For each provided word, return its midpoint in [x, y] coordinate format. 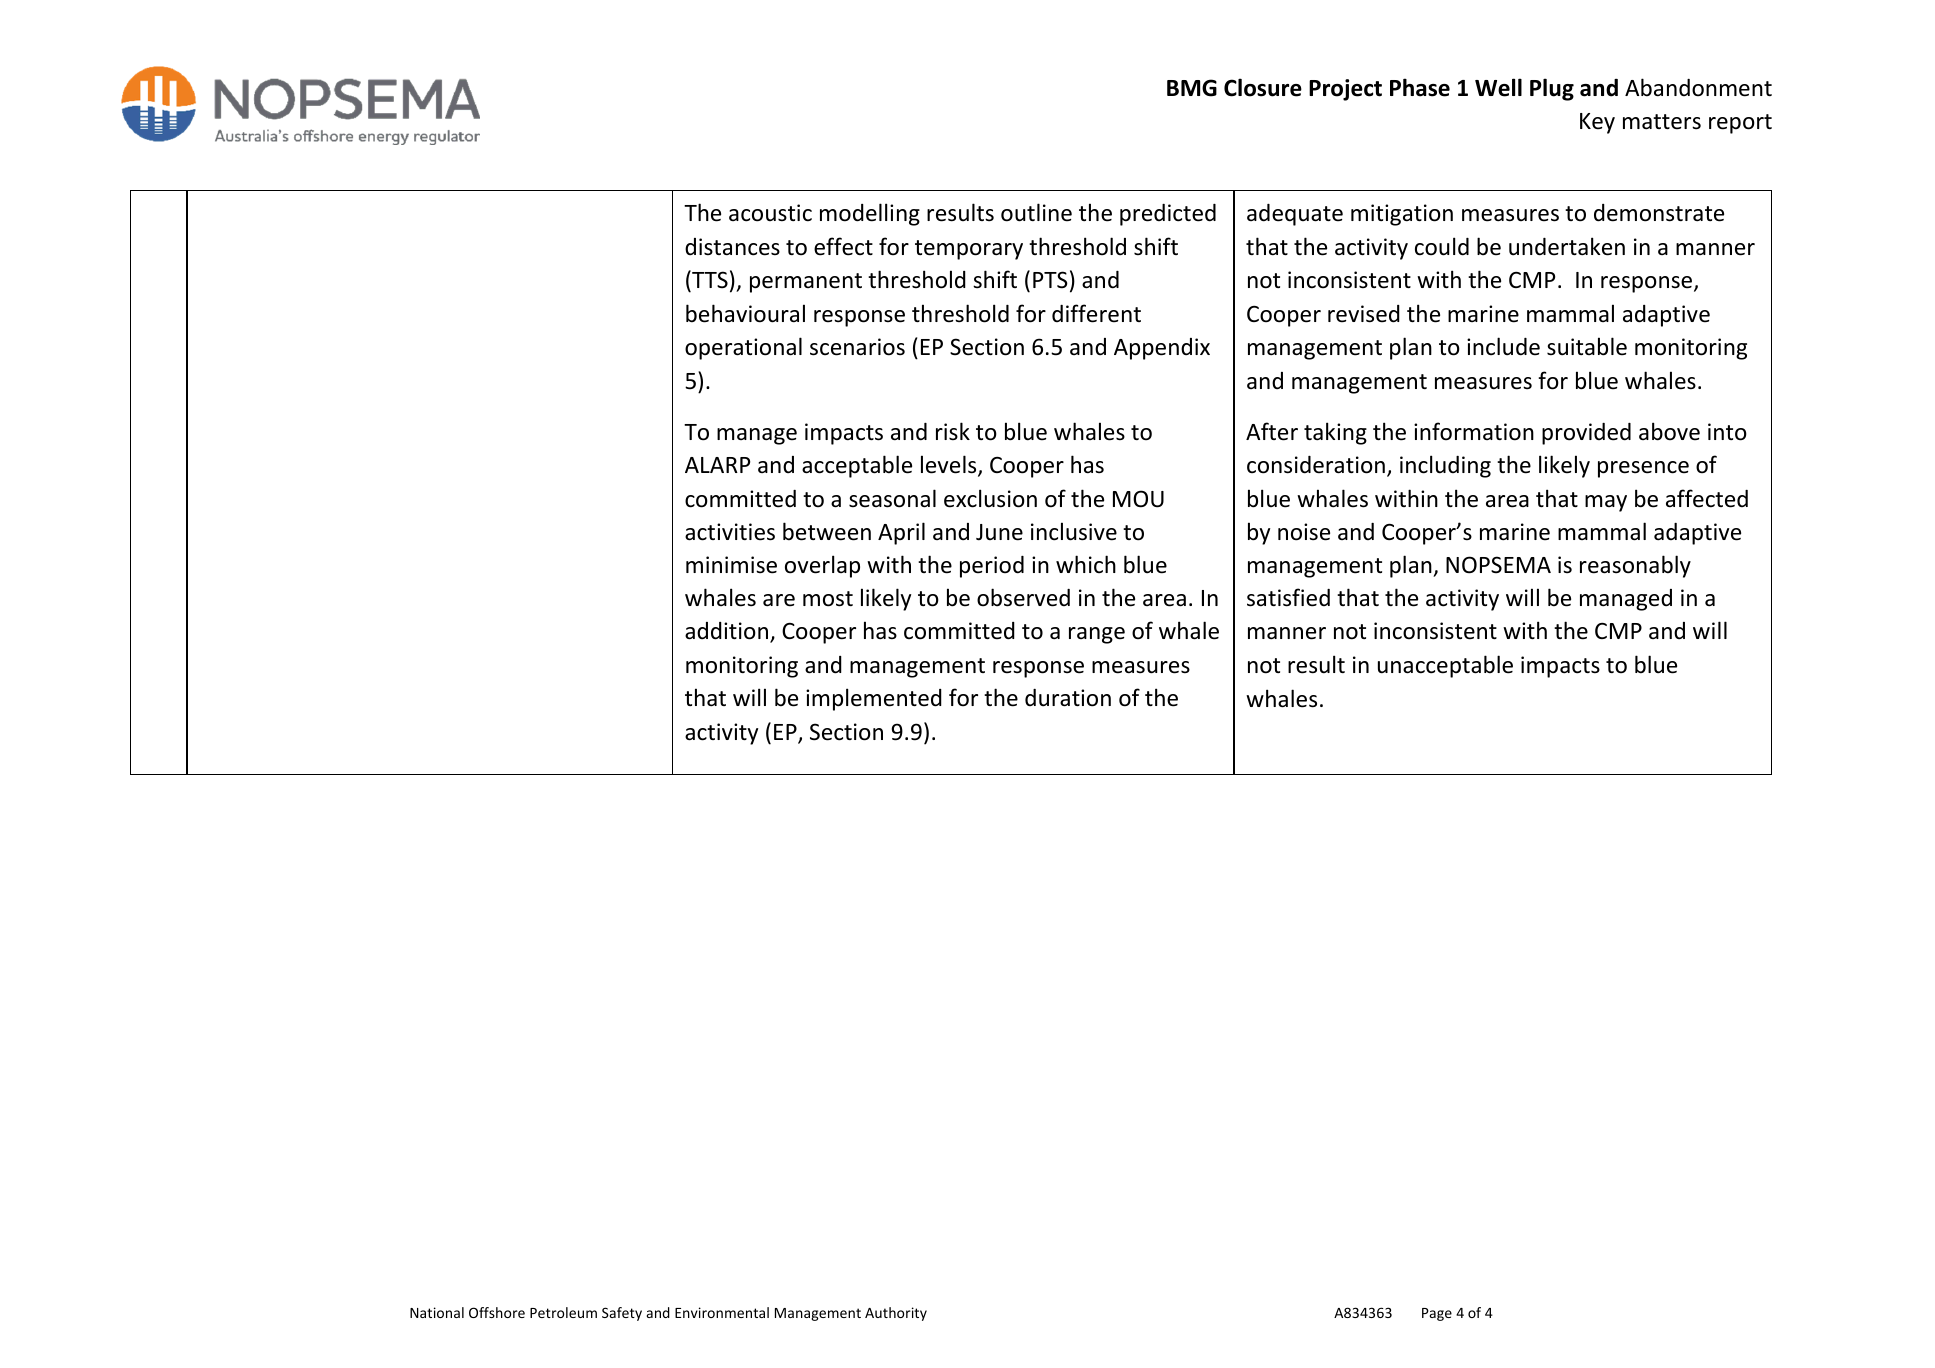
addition [726, 631]
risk [953, 431]
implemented [874, 699]
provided [1586, 434]
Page [1437, 1314]
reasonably [1635, 566]
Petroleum [563, 1312]
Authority [896, 1314]
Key [1597, 123]
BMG [1192, 88]
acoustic [770, 213]
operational [743, 348]
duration [1068, 698]
